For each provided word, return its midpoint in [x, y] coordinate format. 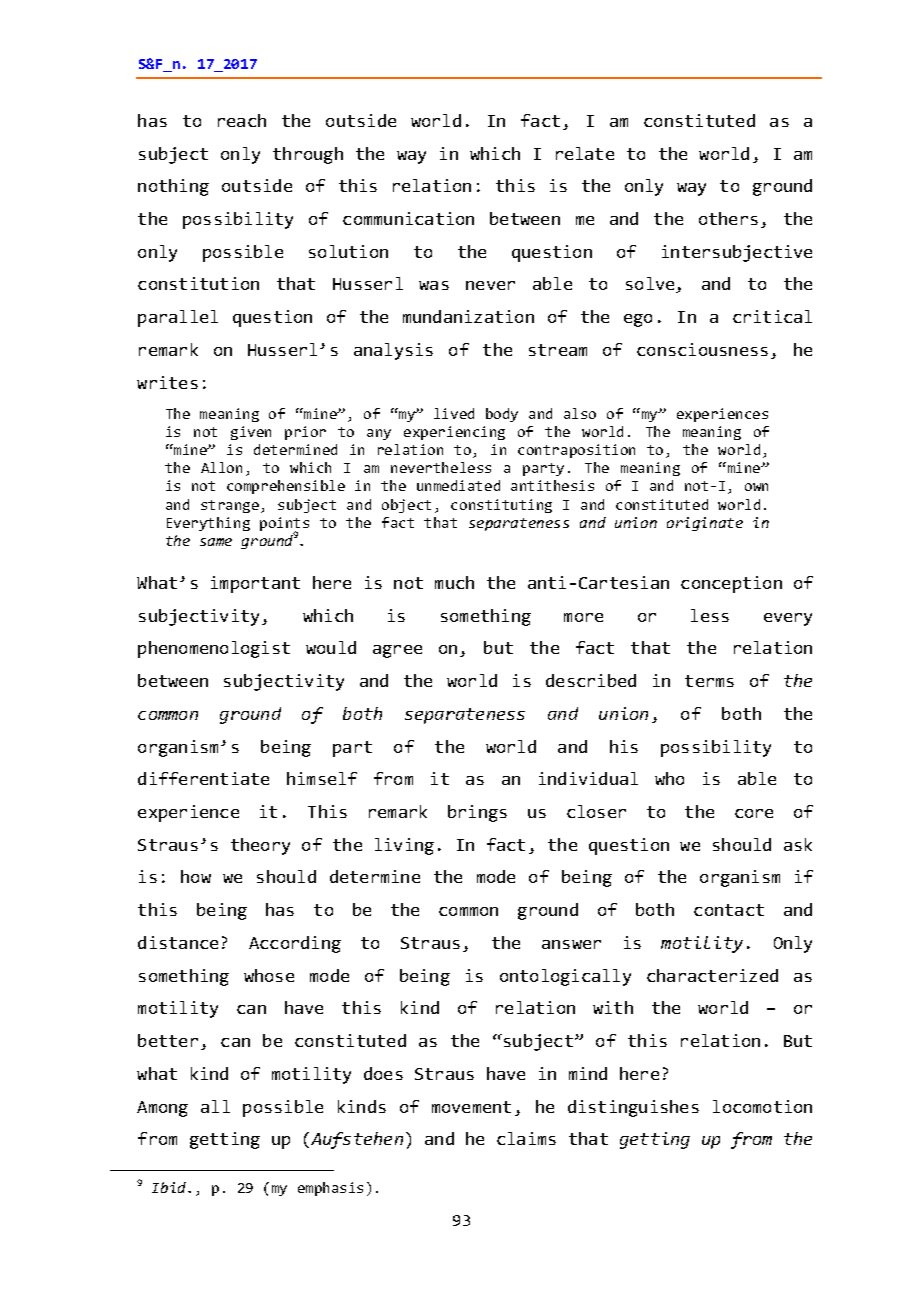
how [196, 876]
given [251, 433]
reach [242, 120]
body [502, 415]
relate [585, 153]
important [255, 584]
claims [526, 1138]
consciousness [702, 349]
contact [729, 910]
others [728, 218]
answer [571, 944]
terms [709, 681]
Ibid [170, 1187]
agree [397, 651]
